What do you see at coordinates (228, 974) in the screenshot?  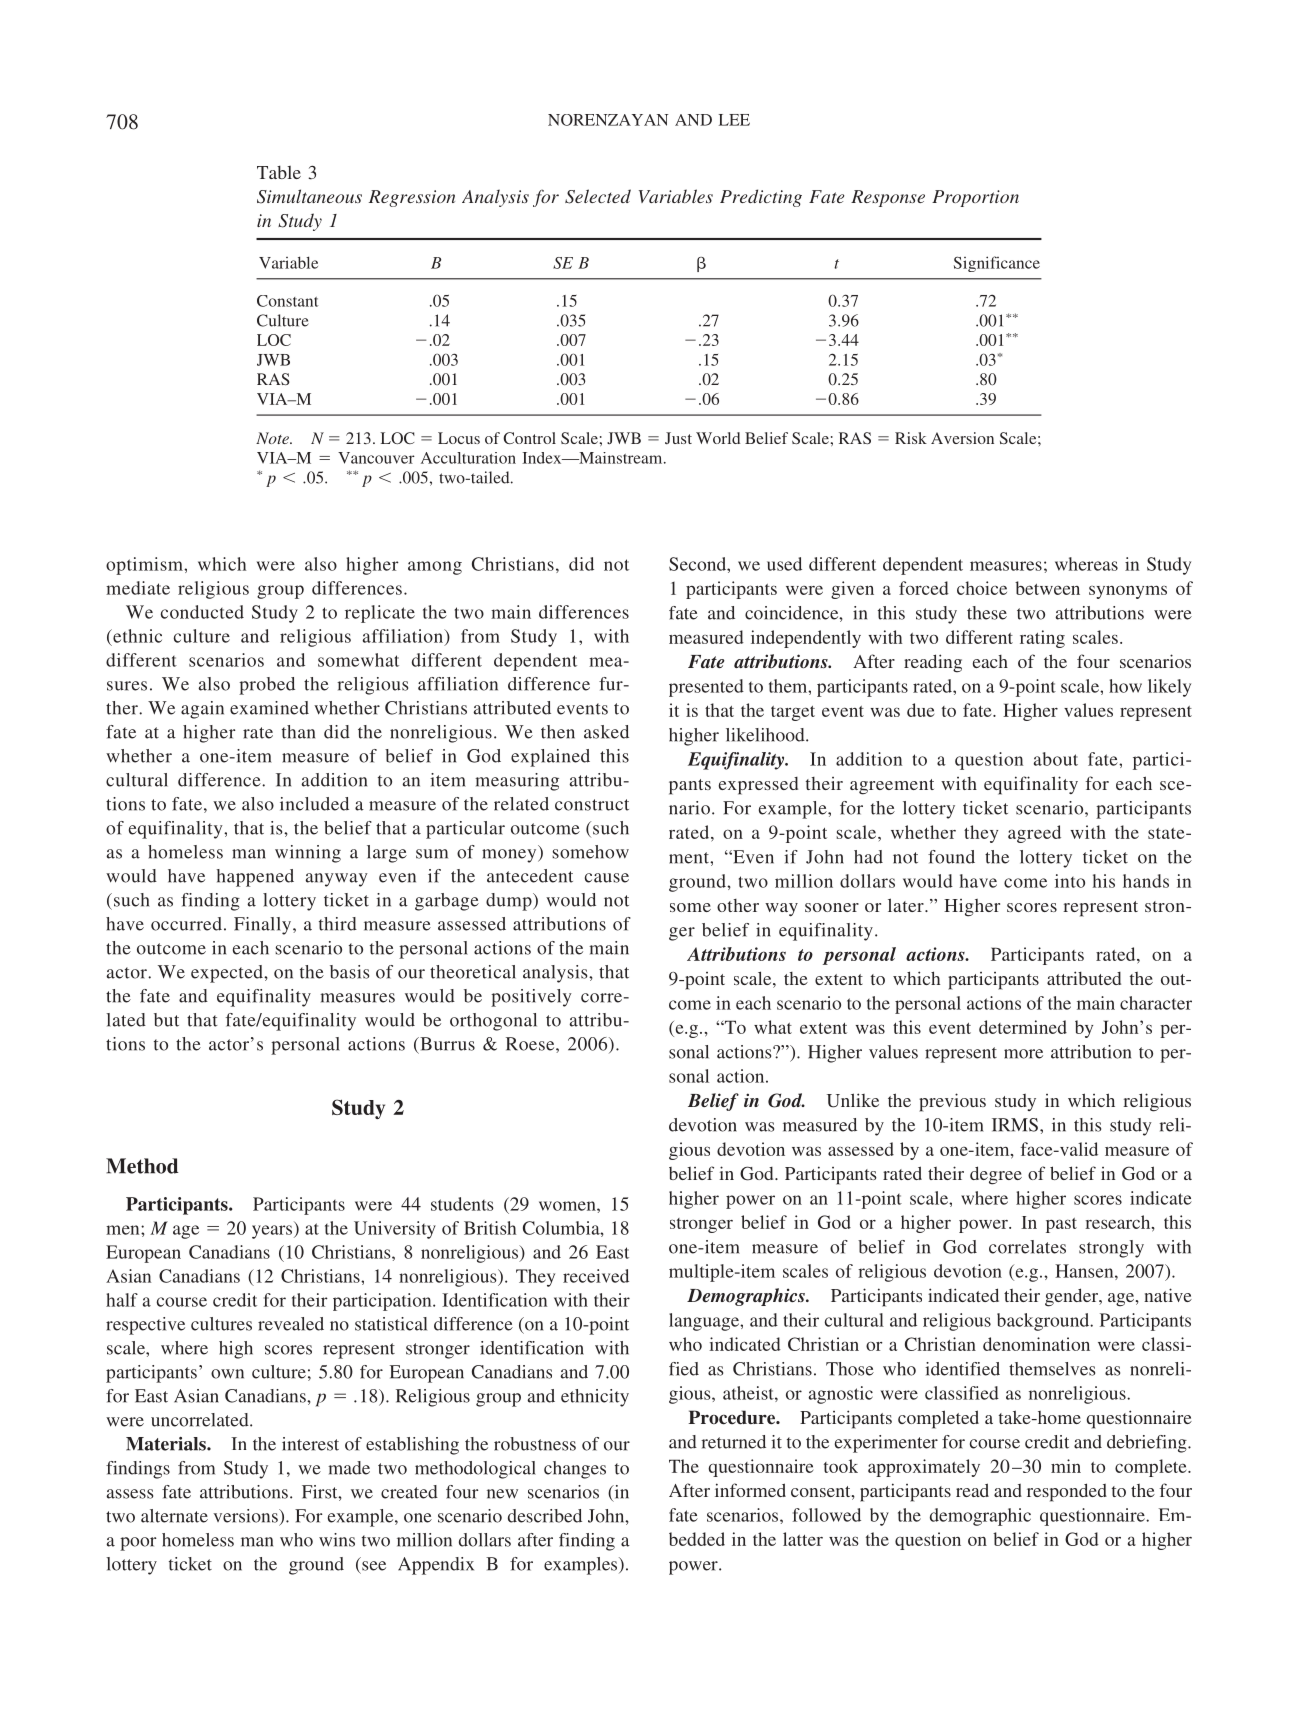 I see `expected` at bounding box center [228, 974].
